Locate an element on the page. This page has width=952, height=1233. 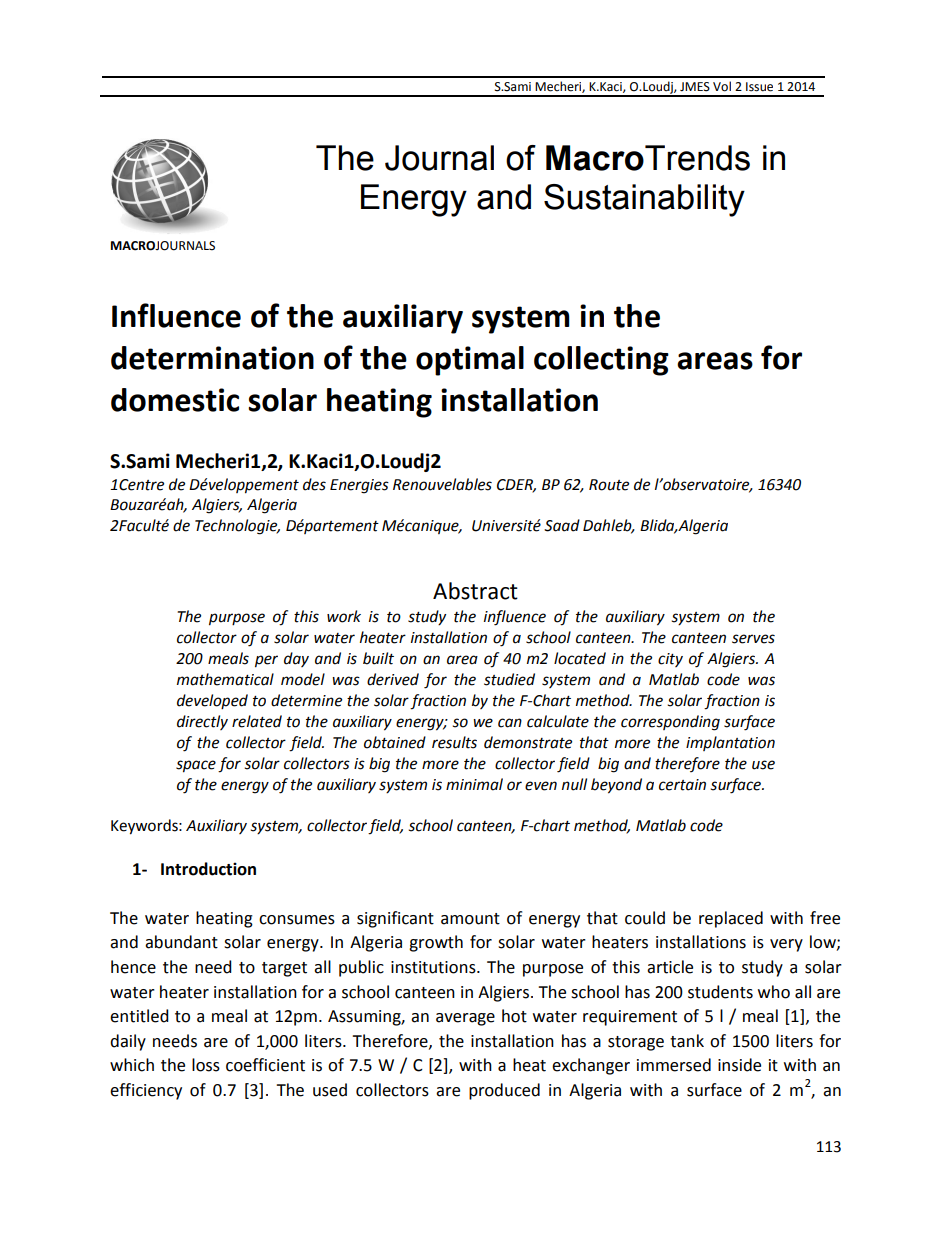
loss is located at coordinates (206, 1065).
